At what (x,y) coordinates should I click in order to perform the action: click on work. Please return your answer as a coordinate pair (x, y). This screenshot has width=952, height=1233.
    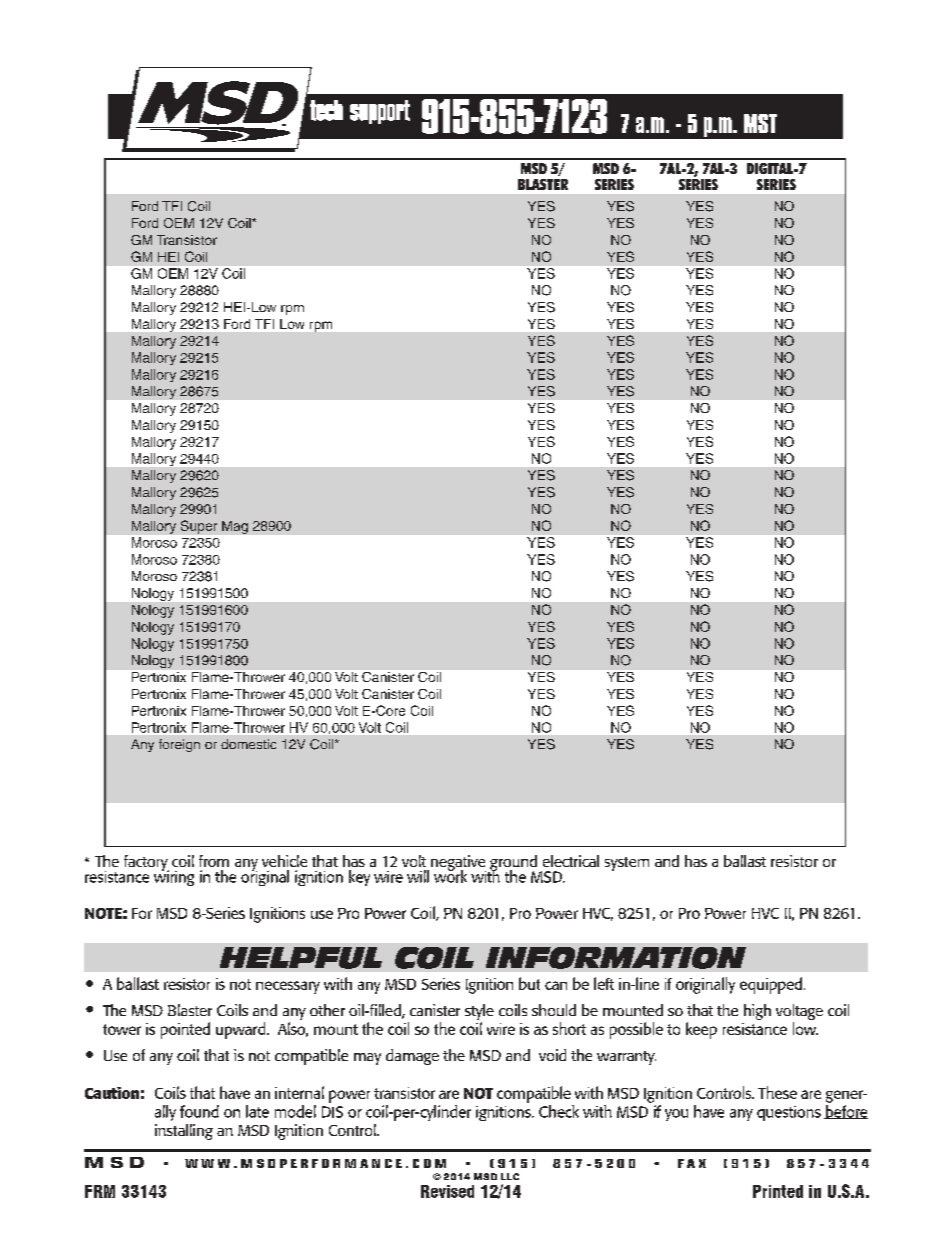
    Looking at the image, I should click on (450, 875).
